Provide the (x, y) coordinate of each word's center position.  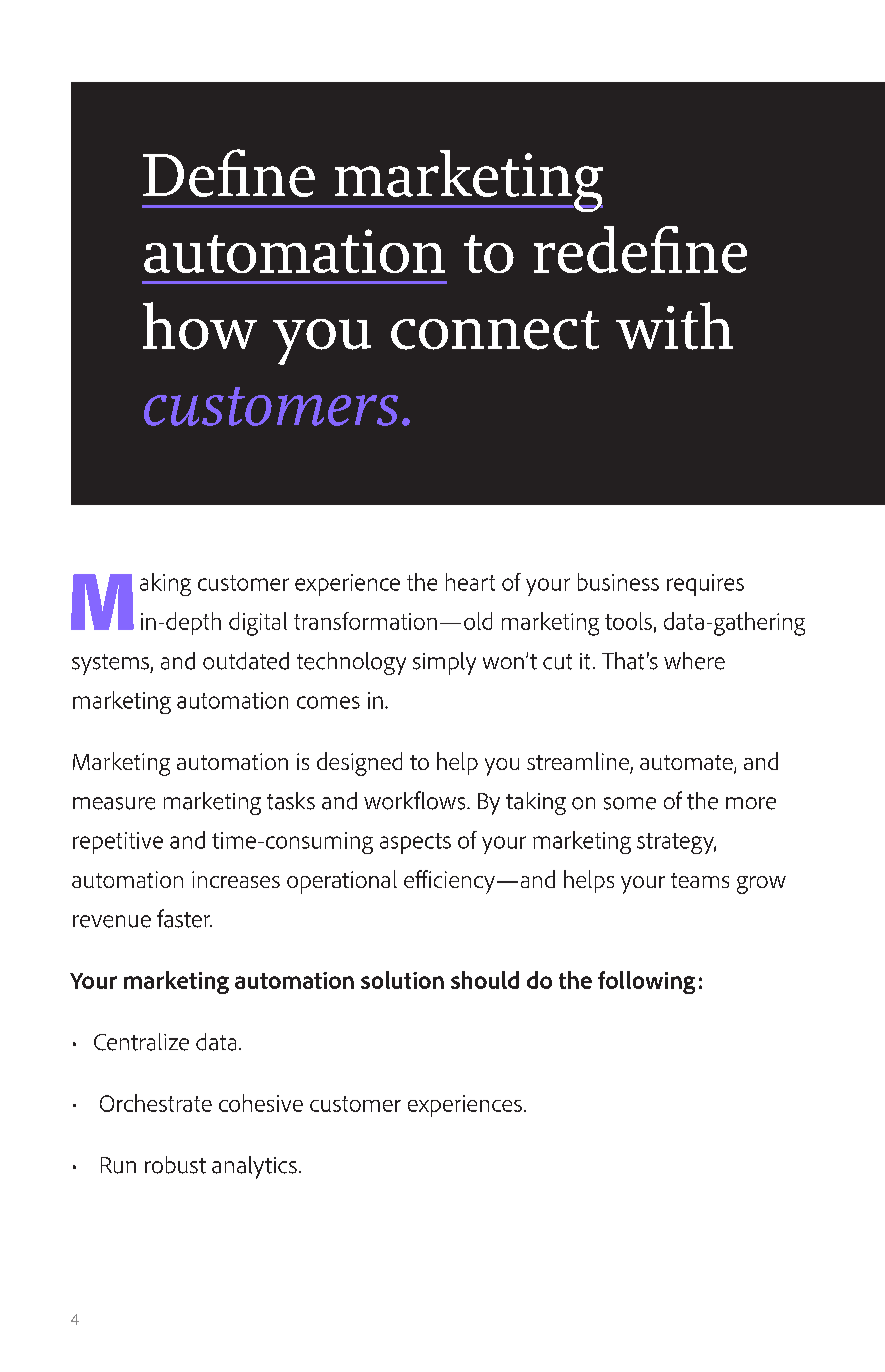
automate (687, 764)
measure (114, 803)
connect (495, 330)
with (674, 326)
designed (359, 764)
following (646, 982)
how (200, 326)
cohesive (261, 1103)
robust (175, 1165)
